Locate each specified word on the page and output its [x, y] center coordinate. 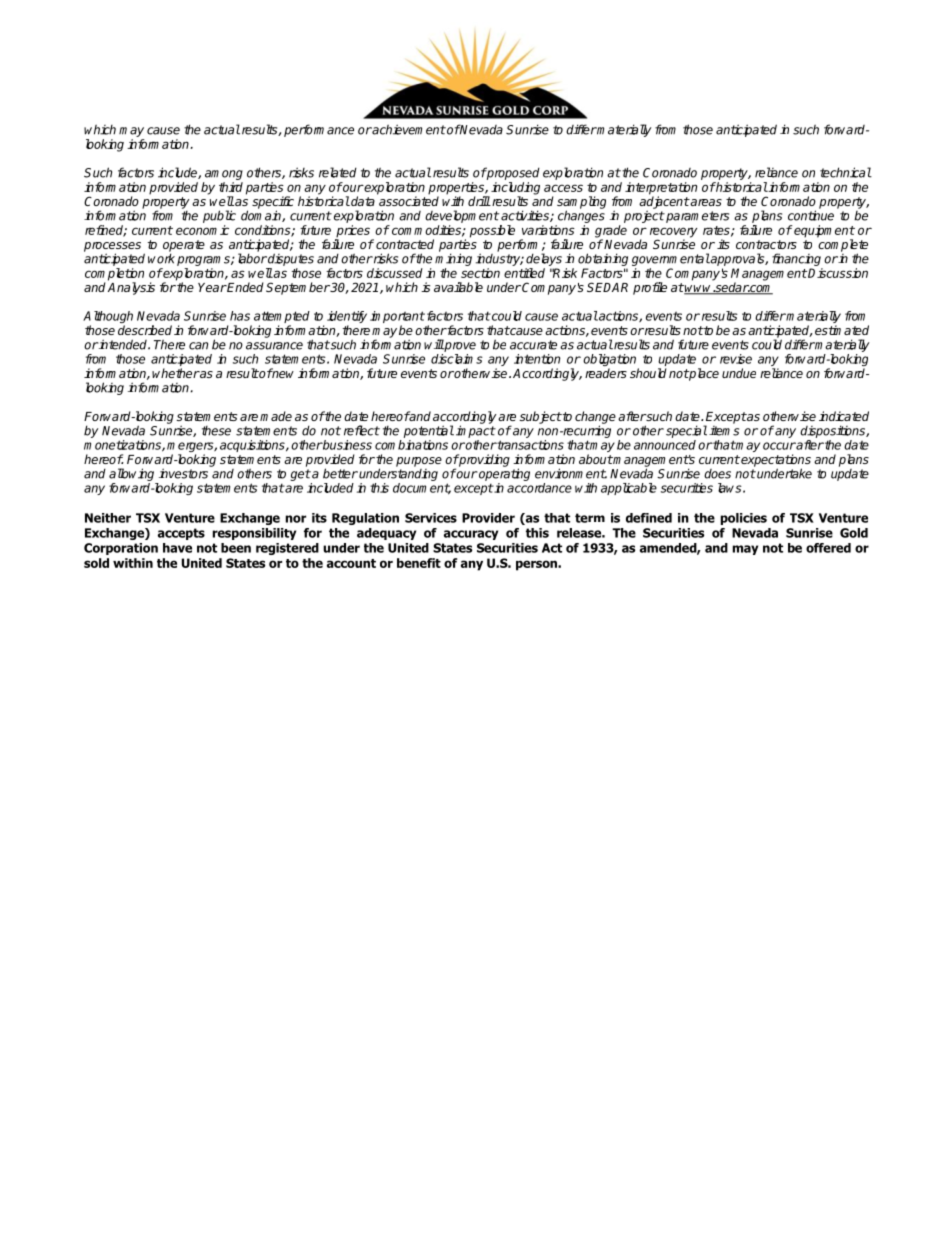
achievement [408, 129]
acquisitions [253, 446]
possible [492, 231]
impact [476, 431]
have [177, 548]
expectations [775, 461]
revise [736, 359]
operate [184, 247]
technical [846, 172]
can [198, 346]
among [223, 176]
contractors [766, 244]
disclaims [457, 359]
